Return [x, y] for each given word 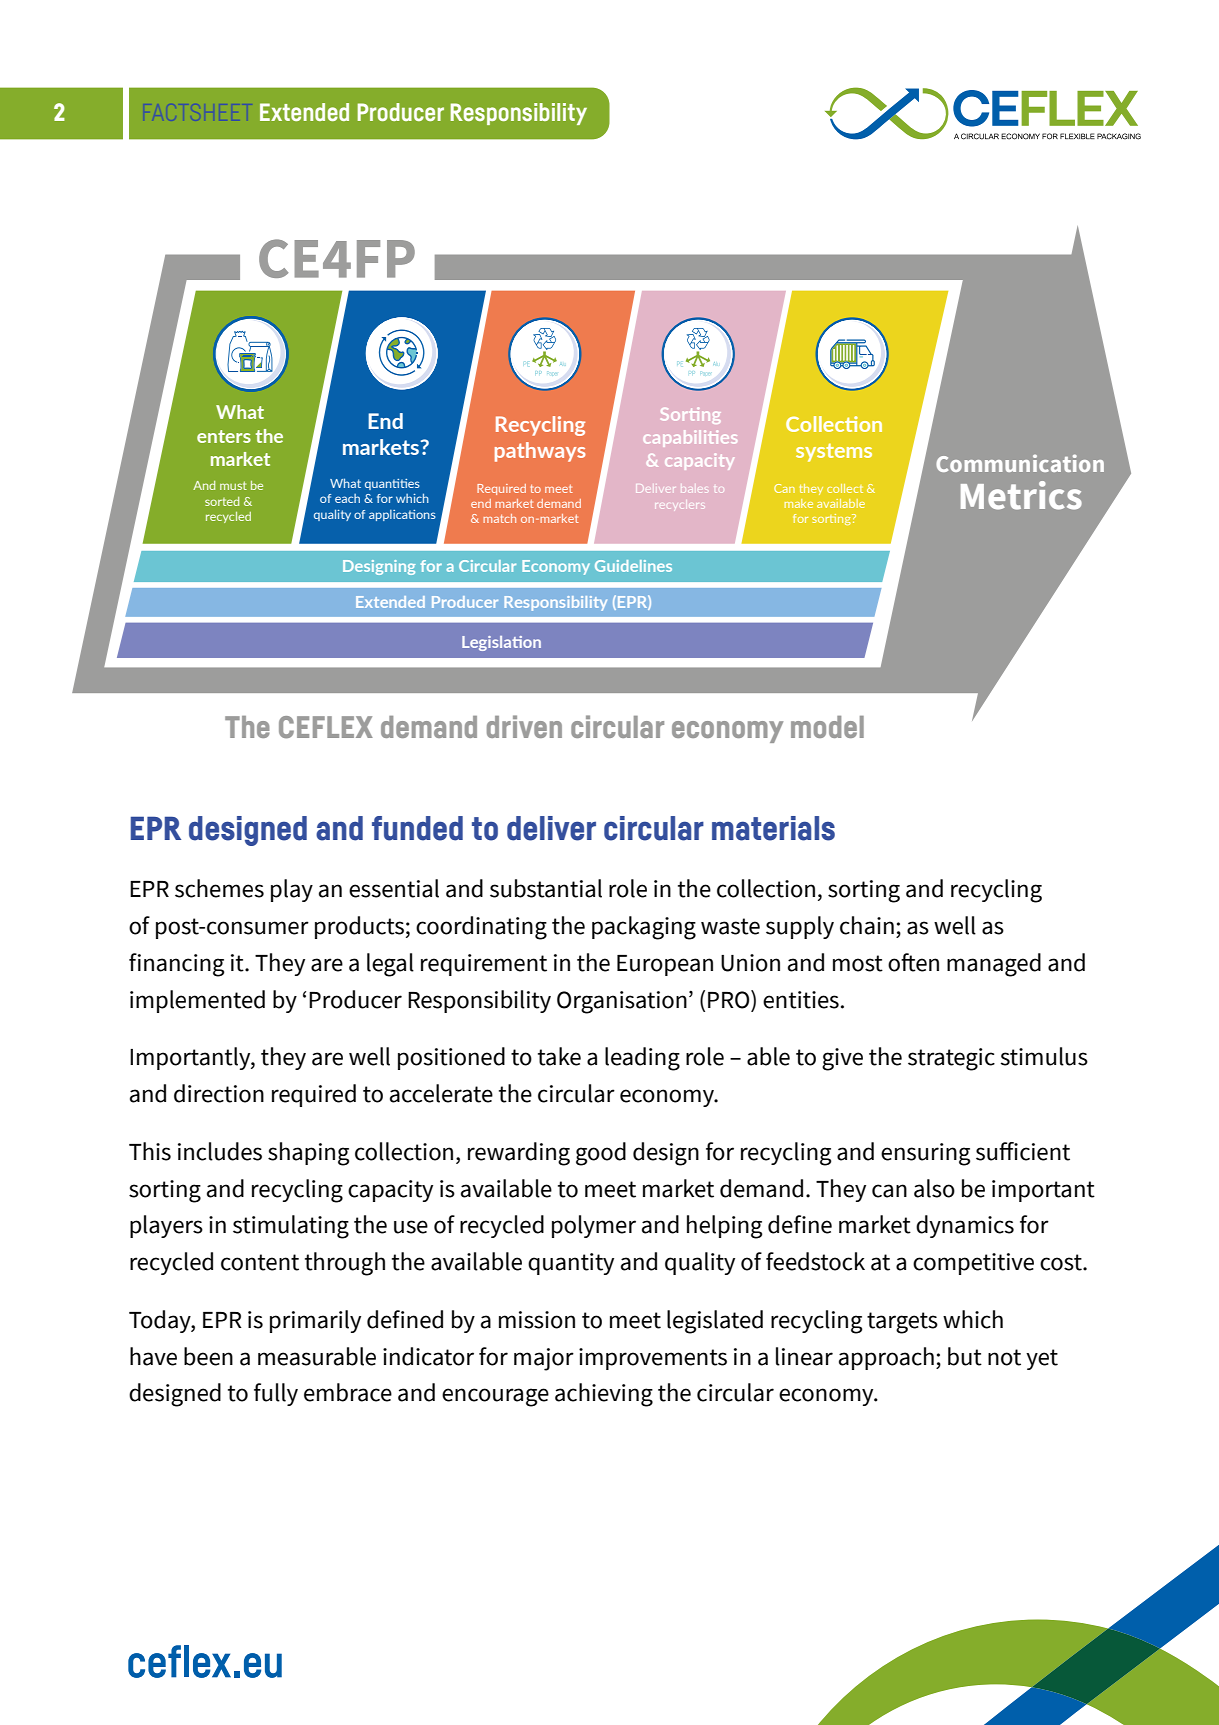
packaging [644, 928]
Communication [1020, 463]
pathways [540, 452]
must [233, 485]
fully [276, 1394]
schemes [219, 888]
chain [867, 925]
